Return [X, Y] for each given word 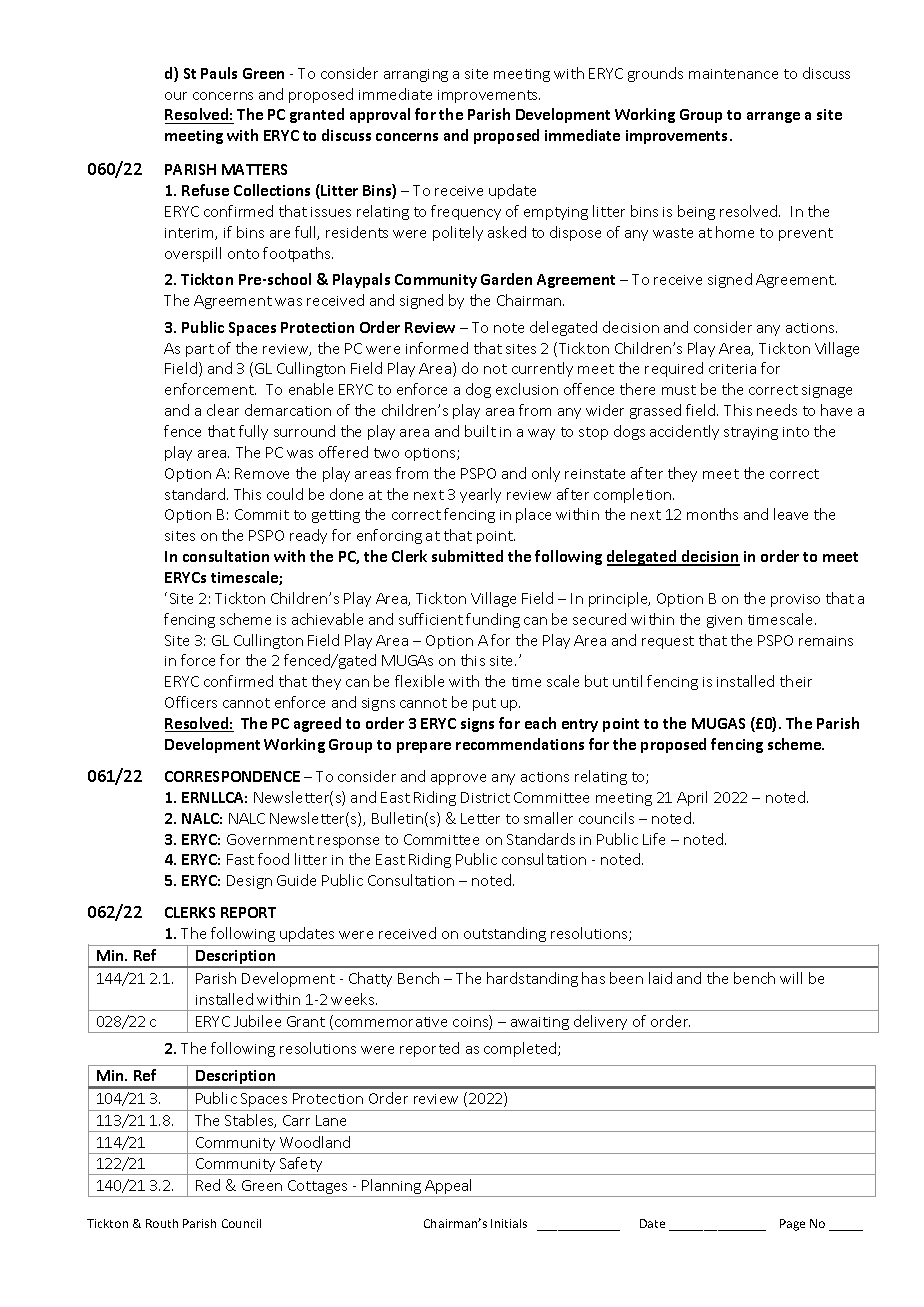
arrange [773, 117]
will [791, 978]
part [200, 350]
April [692, 798]
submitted [467, 556]
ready [308, 536]
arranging [416, 75]
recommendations [520, 744]
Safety [301, 1166]
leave [791, 514]
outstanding [505, 934]
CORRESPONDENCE [232, 776]
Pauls [219, 73]
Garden [506, 279]
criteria [732, 369]
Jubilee [257, 1021]
